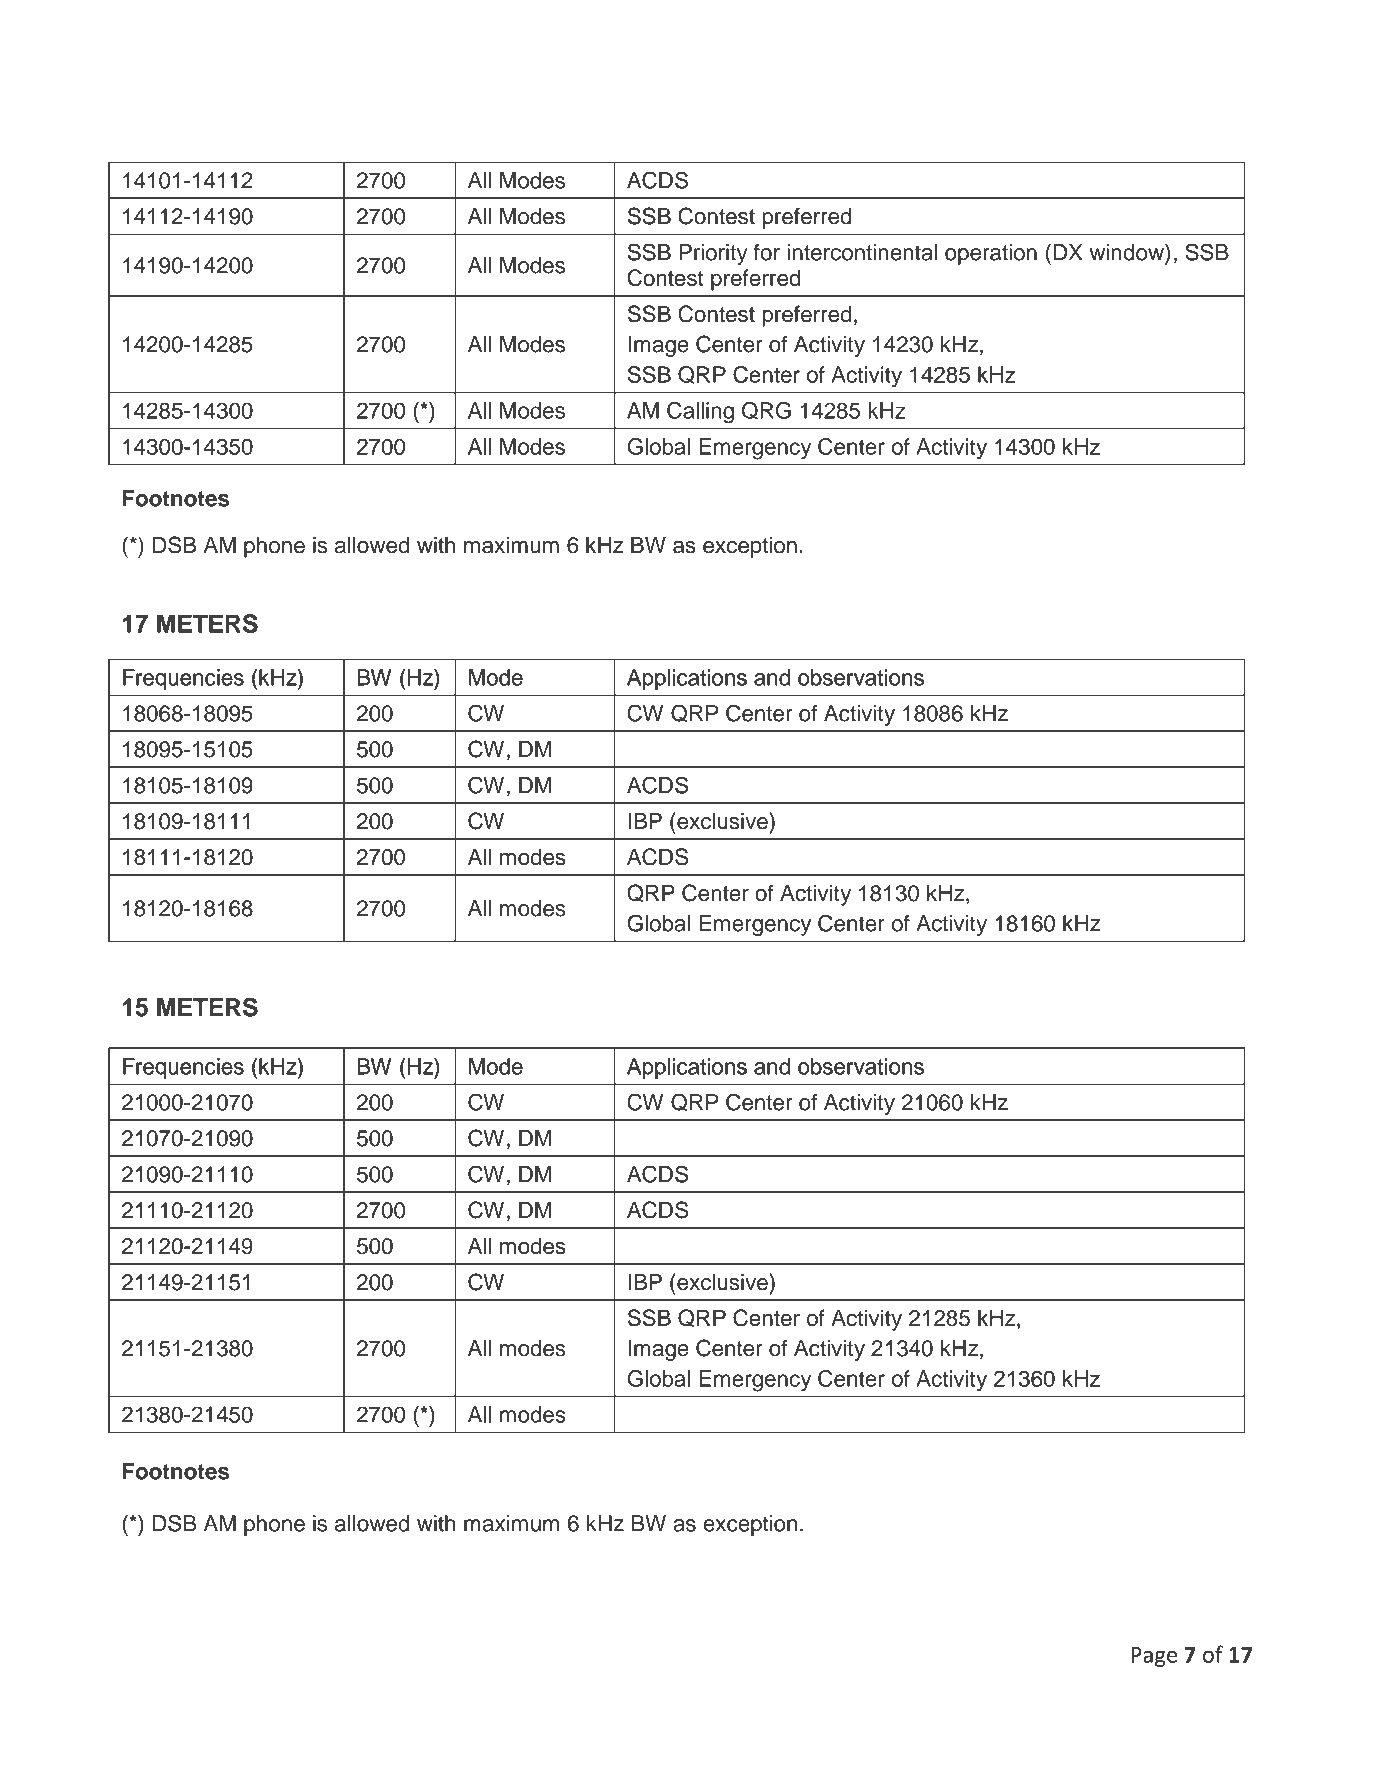 This image has height=1779, width=1374. Describe the element at coordinates (714, 254) in the image. I see `Priority` at that location.
